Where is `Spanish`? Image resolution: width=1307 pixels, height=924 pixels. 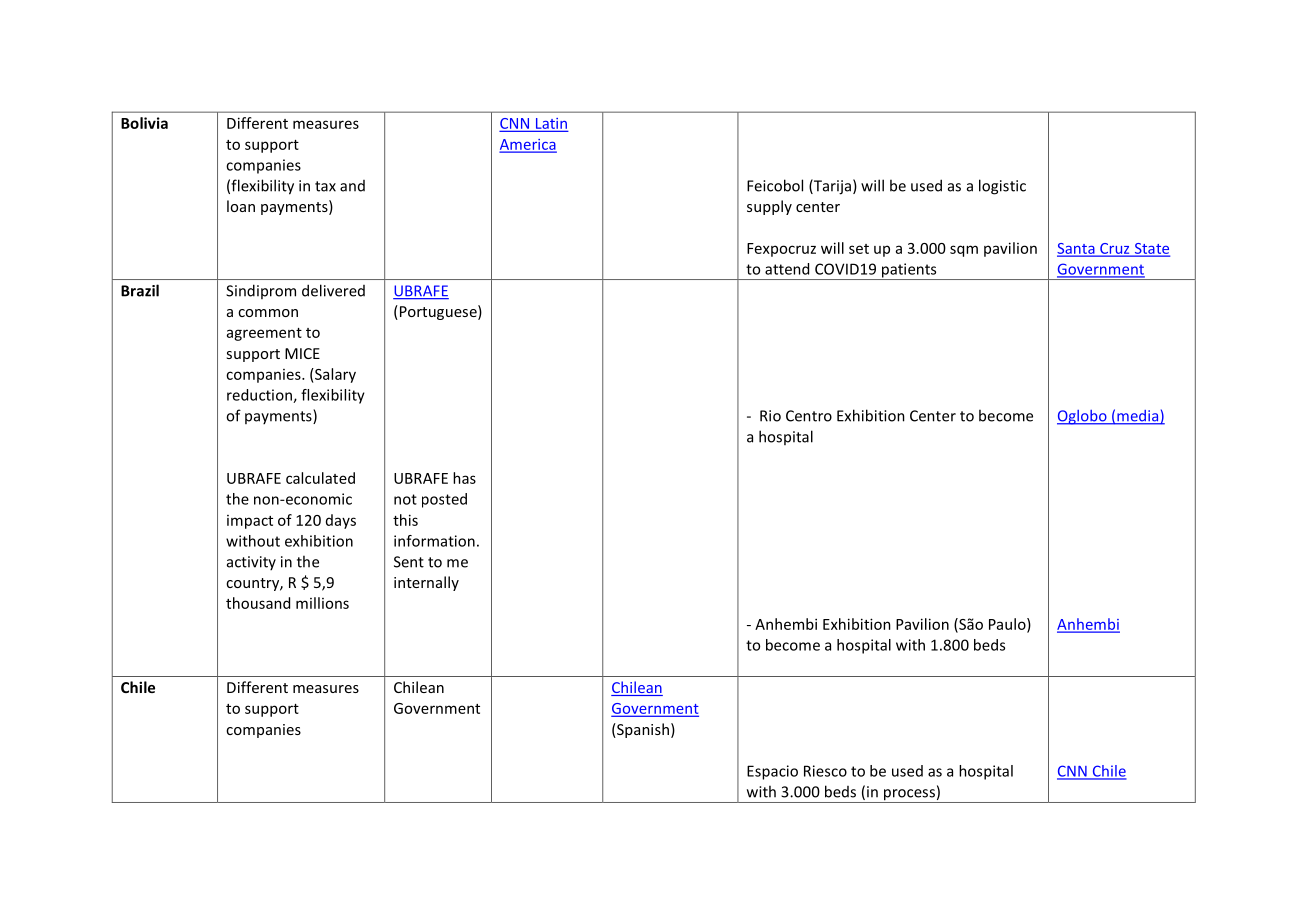
Spanish is located at coordinates (642, 730).
